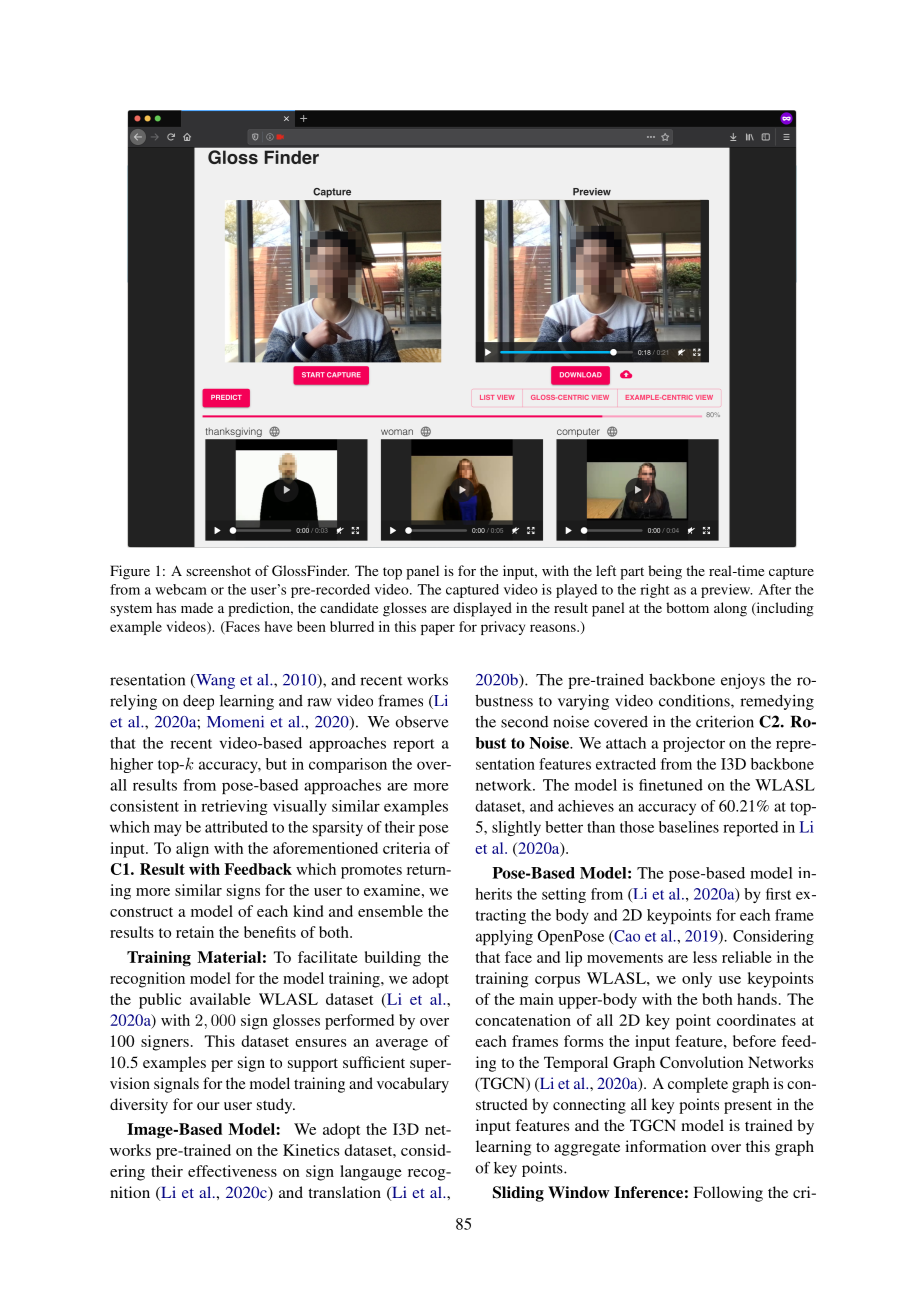 Image resolution: width=924 pixels, height=1308 pixels. What do you see at coordinates (726, 591) in the document?
I see `preview` at bounding box center [726, 591].
